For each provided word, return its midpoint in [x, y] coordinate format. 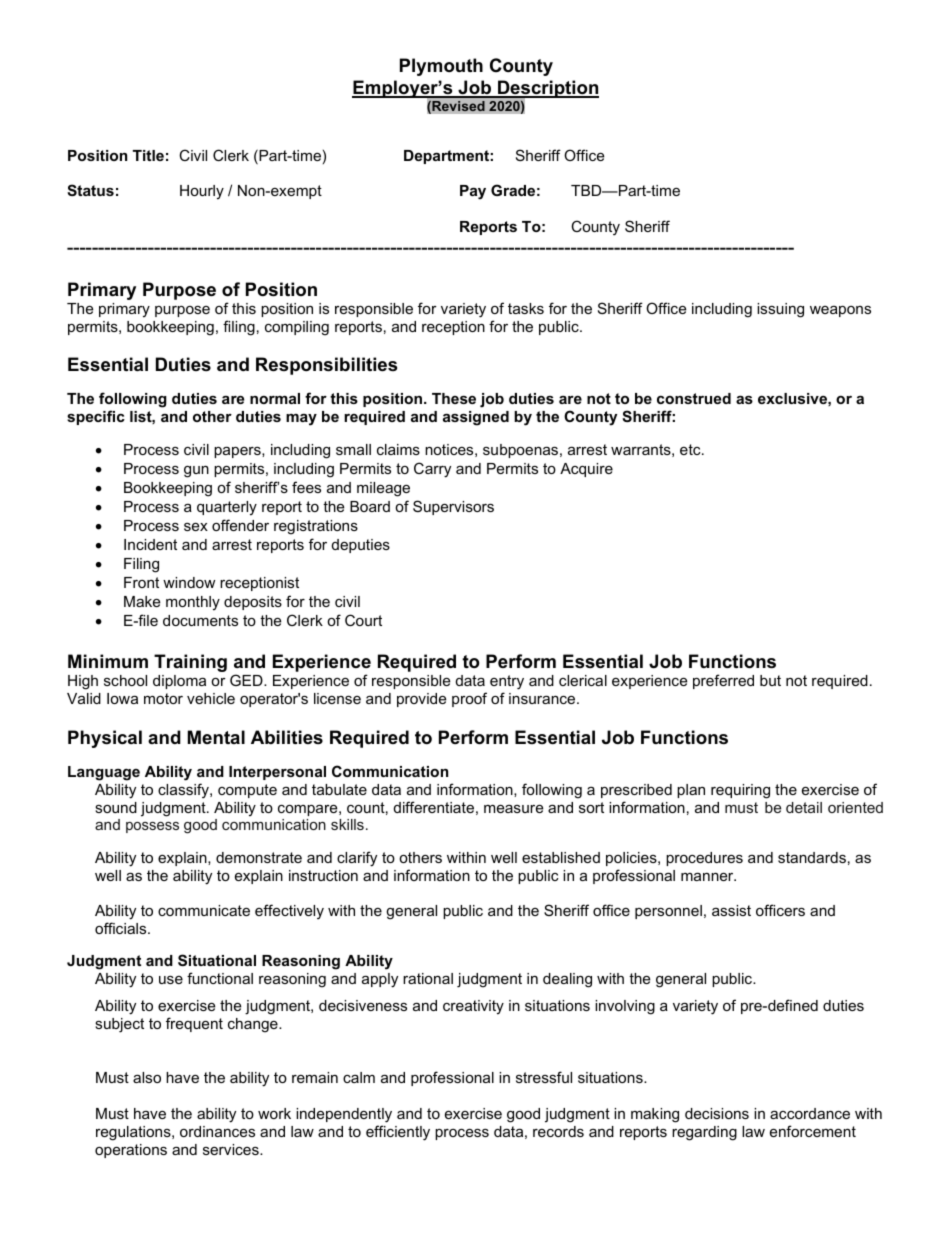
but [770, 680]
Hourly [202, 192]
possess [152, 827]
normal [275, 398]
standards [812, 857]
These [454, 398]
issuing [780, 310]
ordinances [217, 1131]
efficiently [398, 1133]
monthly [193, 603]
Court [363, 620]
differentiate [434, 807]
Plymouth [441, 67]
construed [694, 398]
